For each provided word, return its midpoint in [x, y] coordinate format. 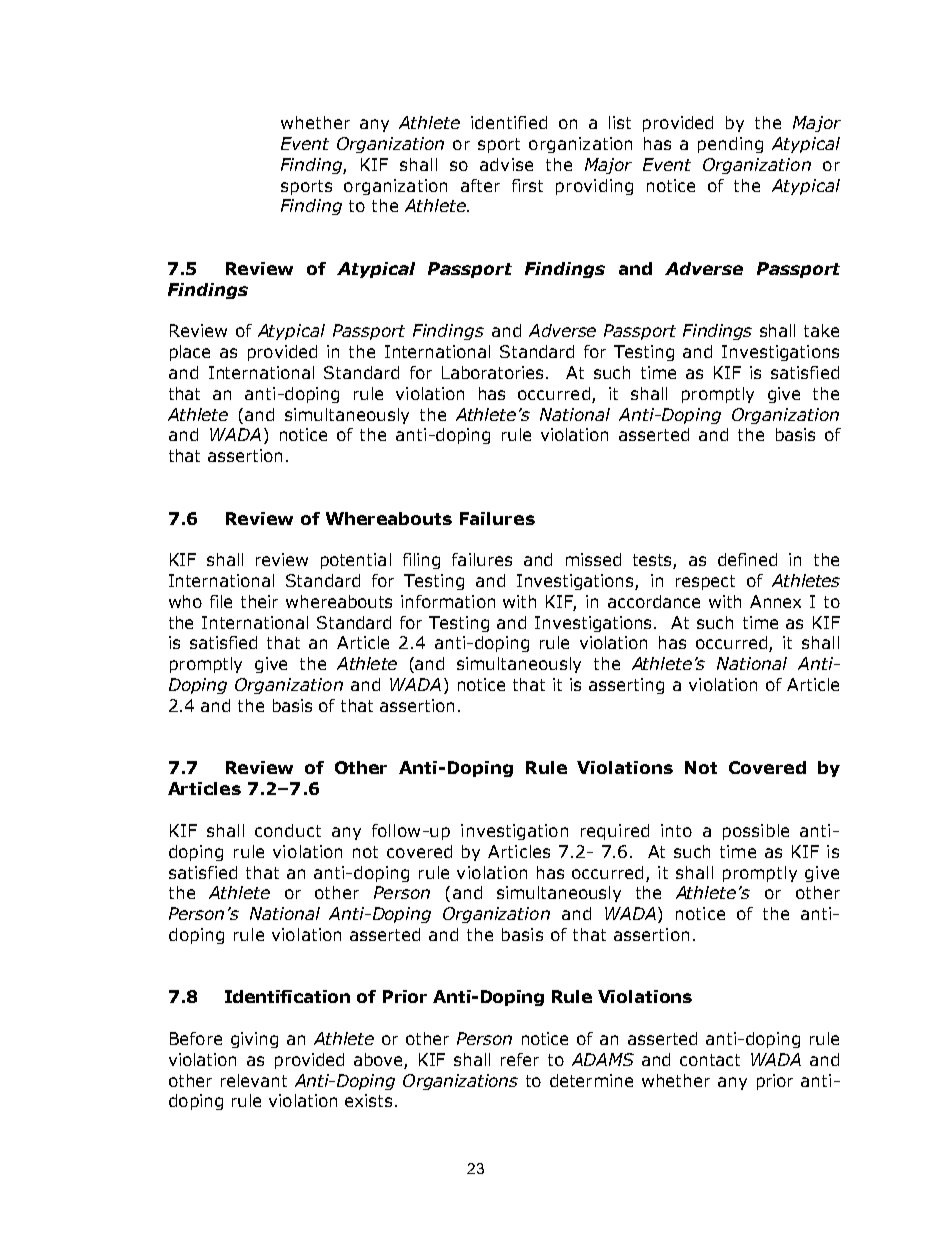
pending [730, 145]
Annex [775, 601]
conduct [288, 830]
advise [506, 164]
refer [520, 1059]
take [821, 330]
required [615, 832]
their [259, 601]
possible [756, 832]
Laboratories [492, 372]
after [480, 185]
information [448, 601]
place [190, 353]
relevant [254, 1080]
